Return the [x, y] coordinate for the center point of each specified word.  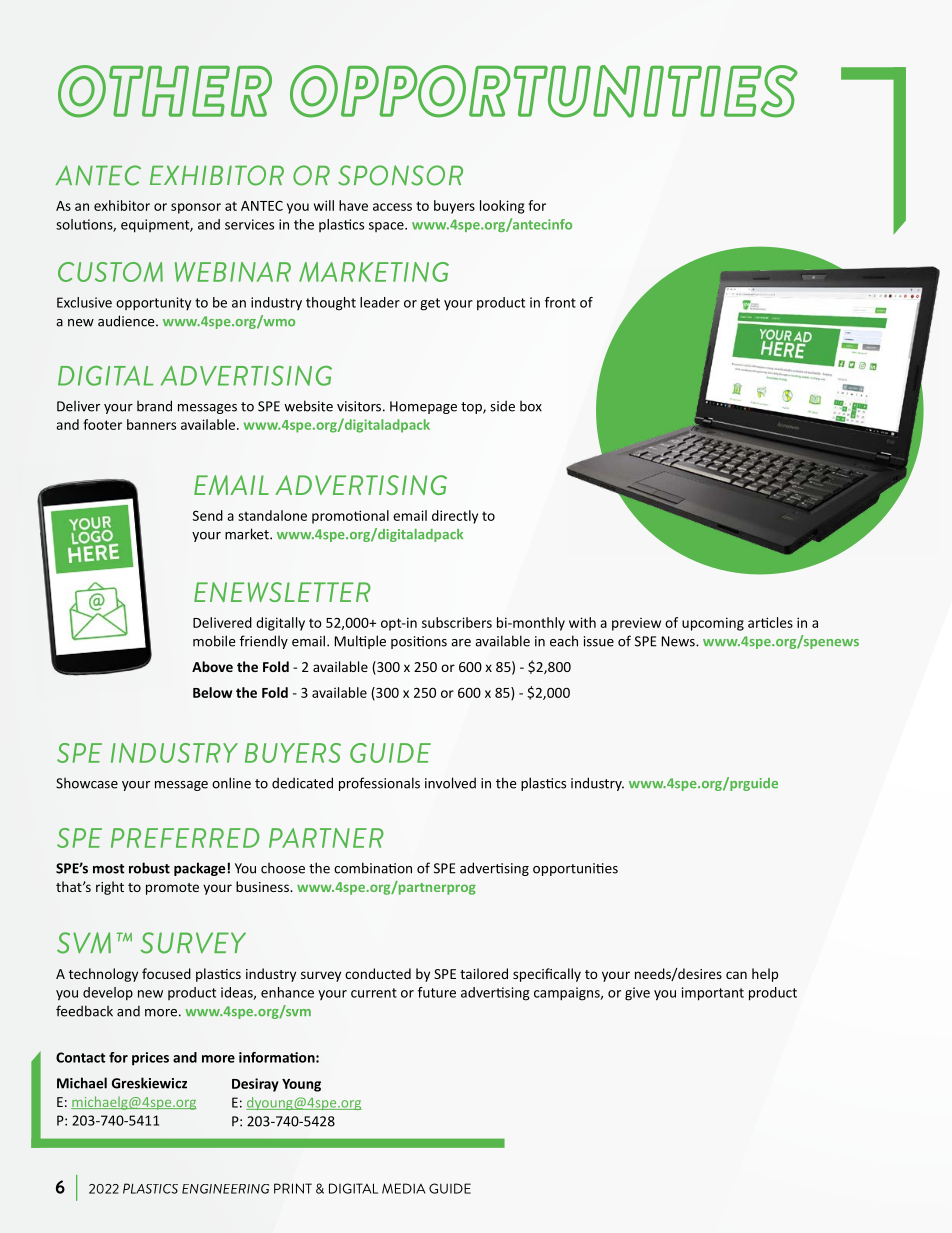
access [392, 207]
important [713, 994]
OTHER [165, 91]
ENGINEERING [225, 1189]
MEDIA [403, 1188]
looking [502, 207]
